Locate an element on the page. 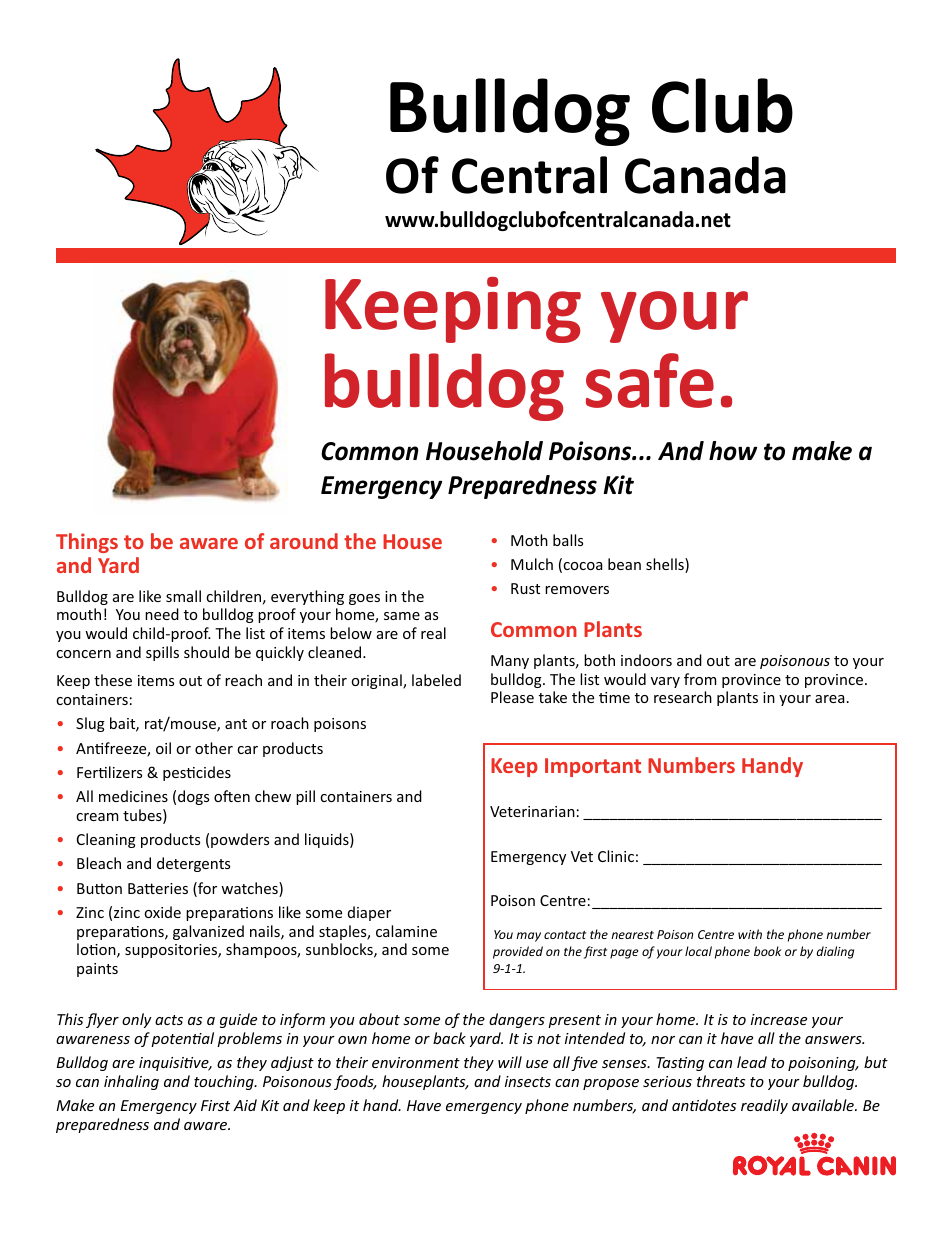 The image size is (952, 1233). inhaling is located at coordinates (131, 1082).
